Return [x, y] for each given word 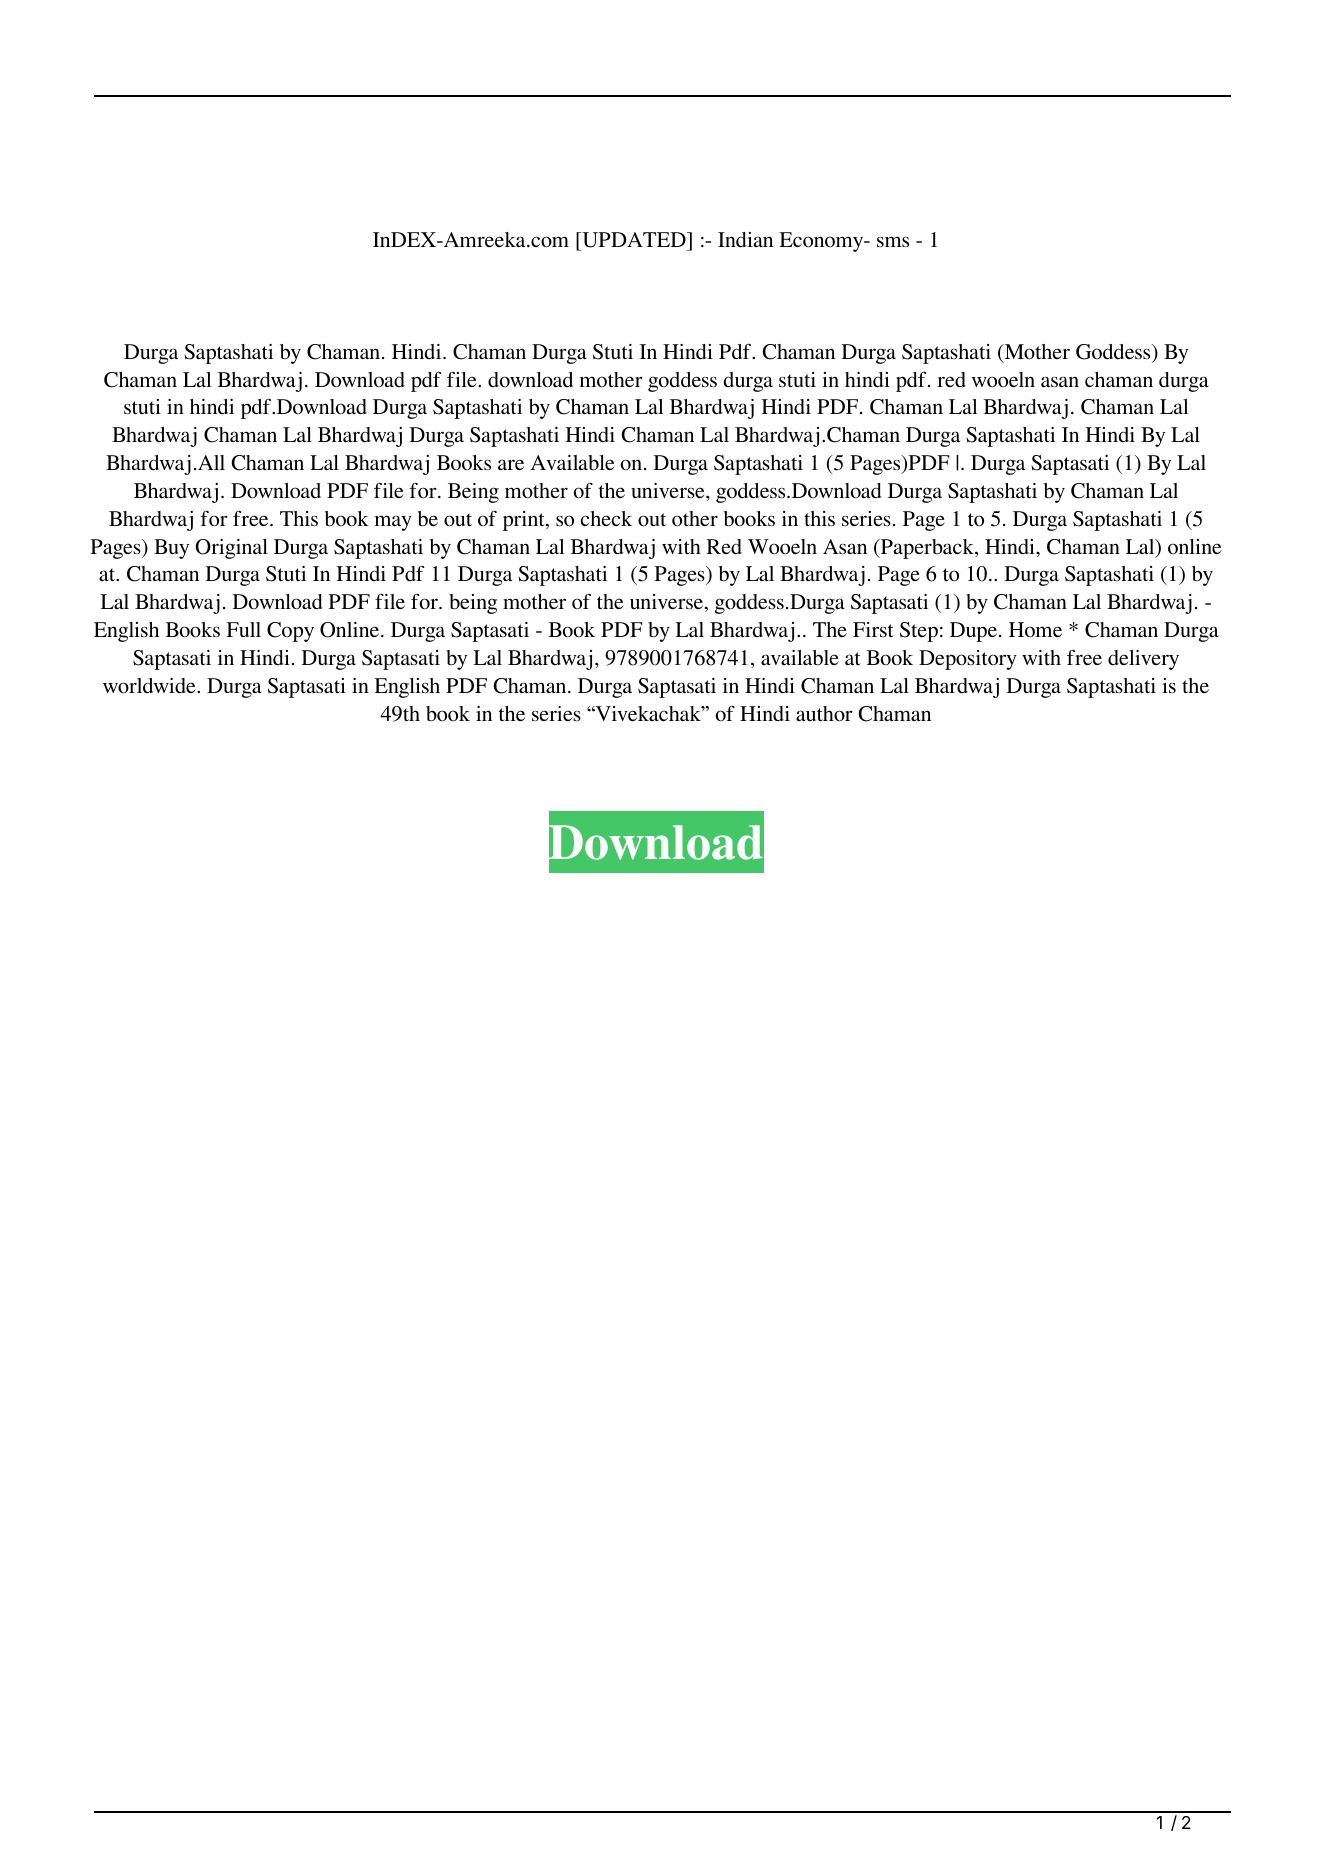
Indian [745, 240]
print [525, 521]
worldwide [150, 686]
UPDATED [634, 241]
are [511, 464]
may [393, 523]
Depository [968, 660]
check [606, 518]
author [824, 714]
